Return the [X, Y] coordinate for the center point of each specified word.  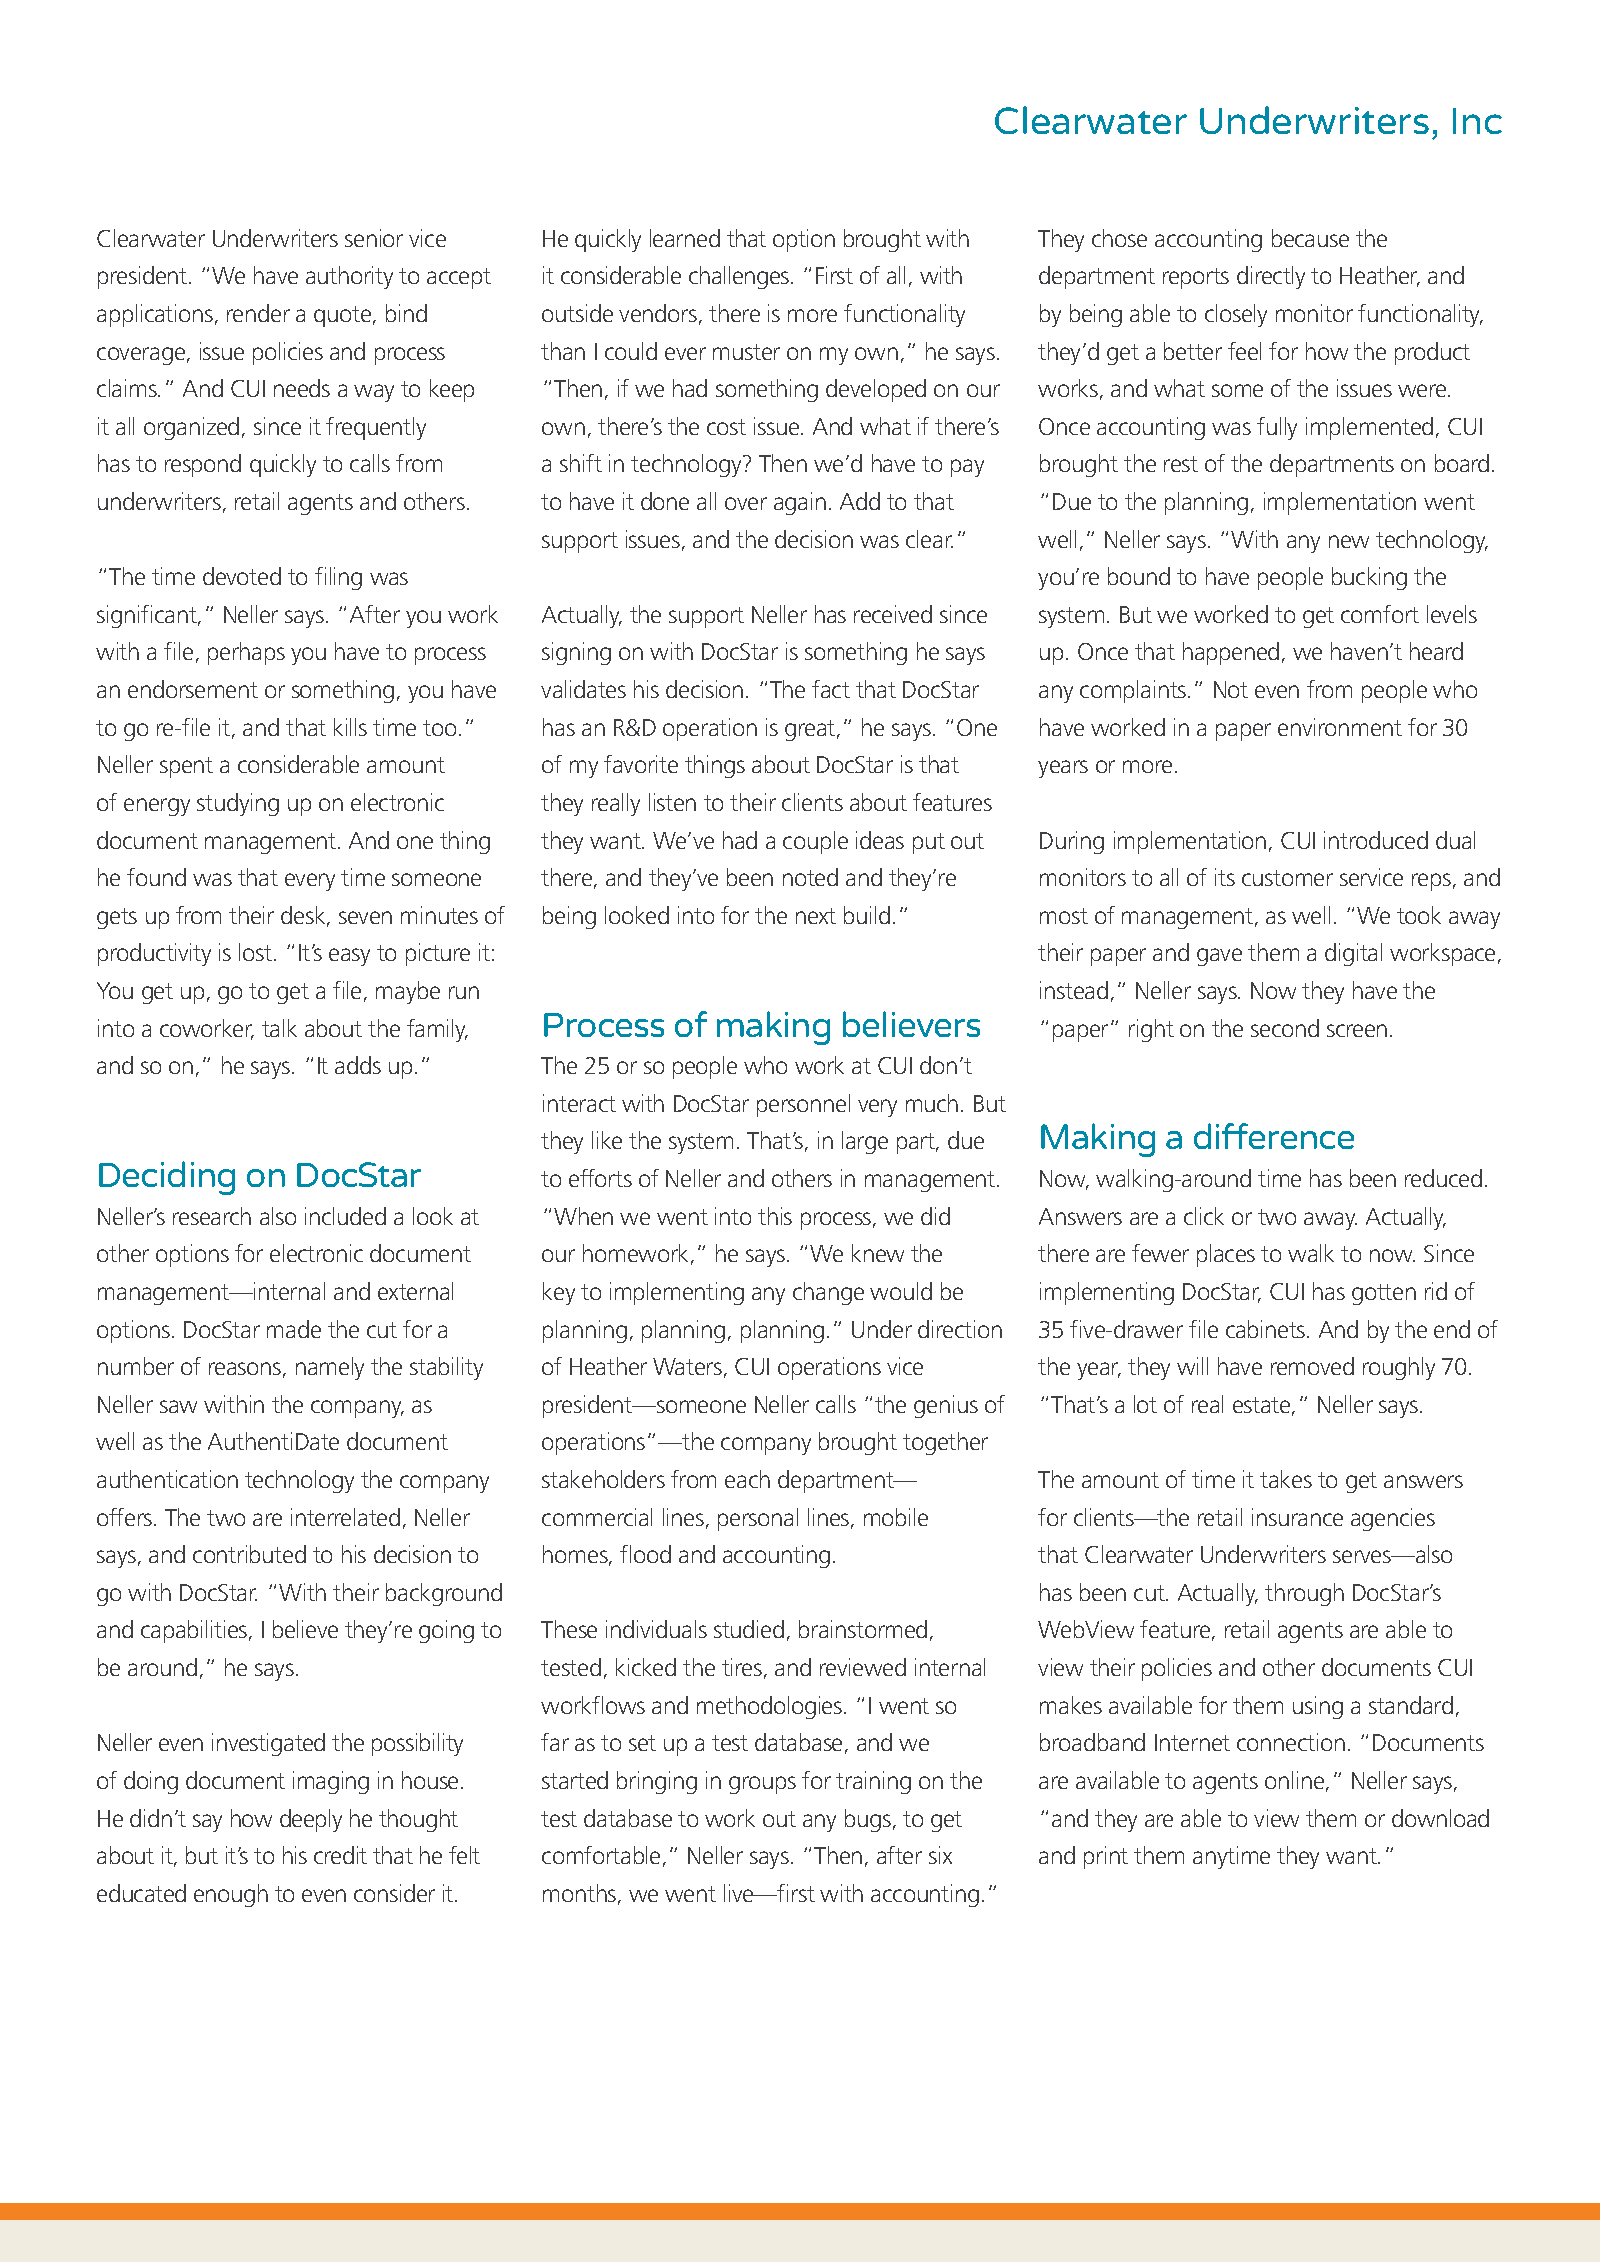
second [1285, 1028]
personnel [803, 1105]
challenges [740, 277]
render [258, 313]
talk [279, 1028]
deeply [311, 1820]
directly [1271, 277]
